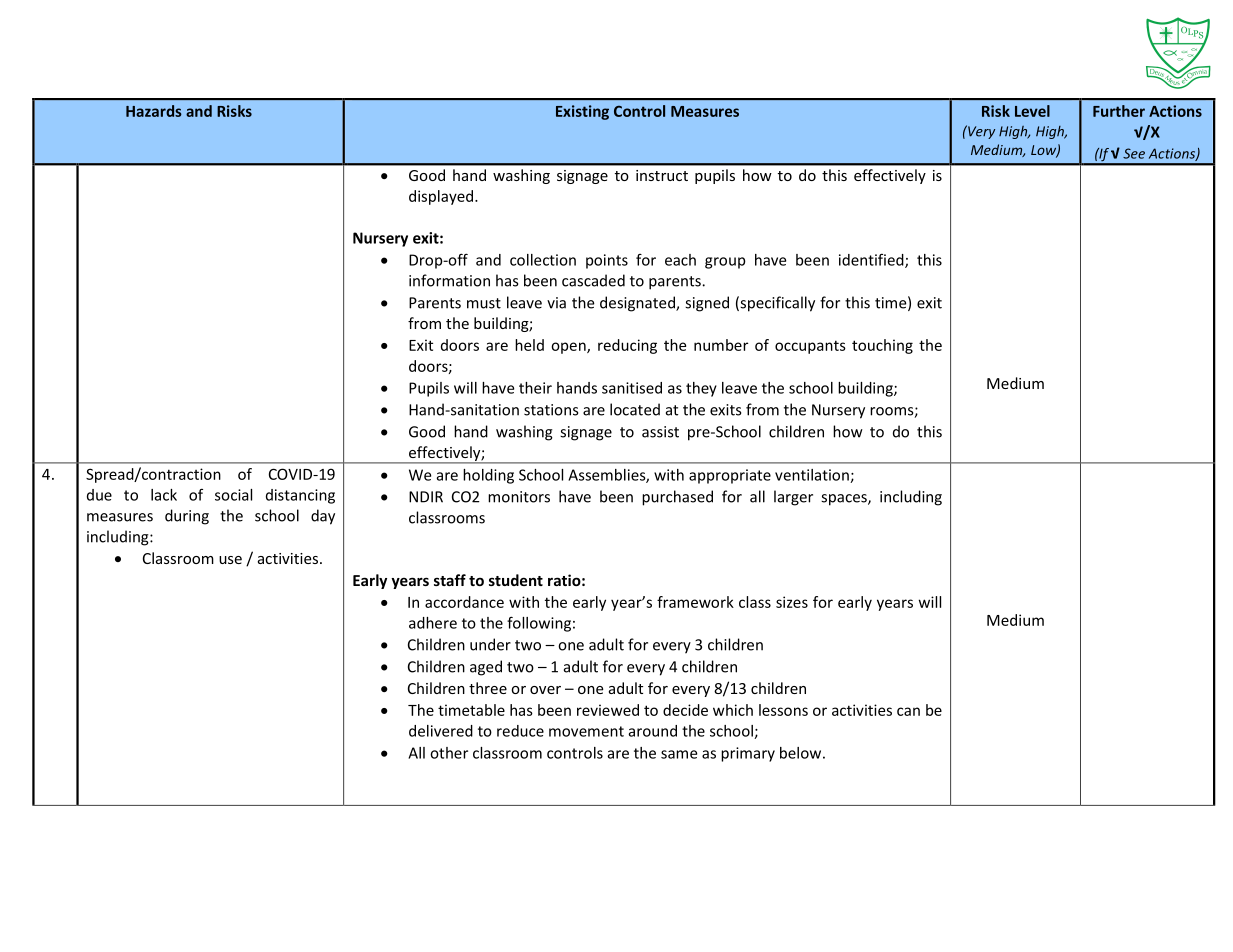 This image has width=1233, height=952. I want to click on Hazards, so click(154, 111).
